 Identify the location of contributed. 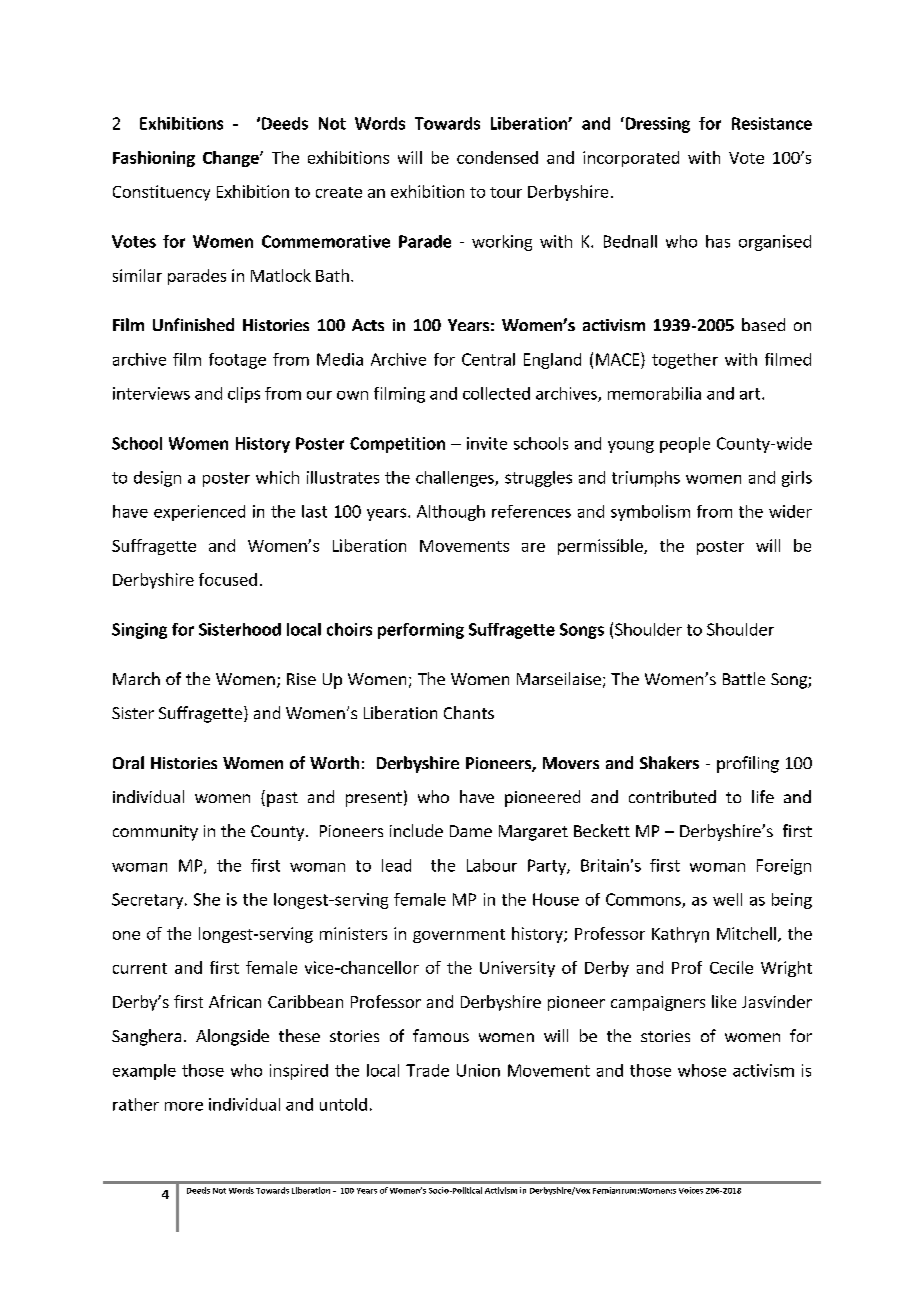
(672, 796).
